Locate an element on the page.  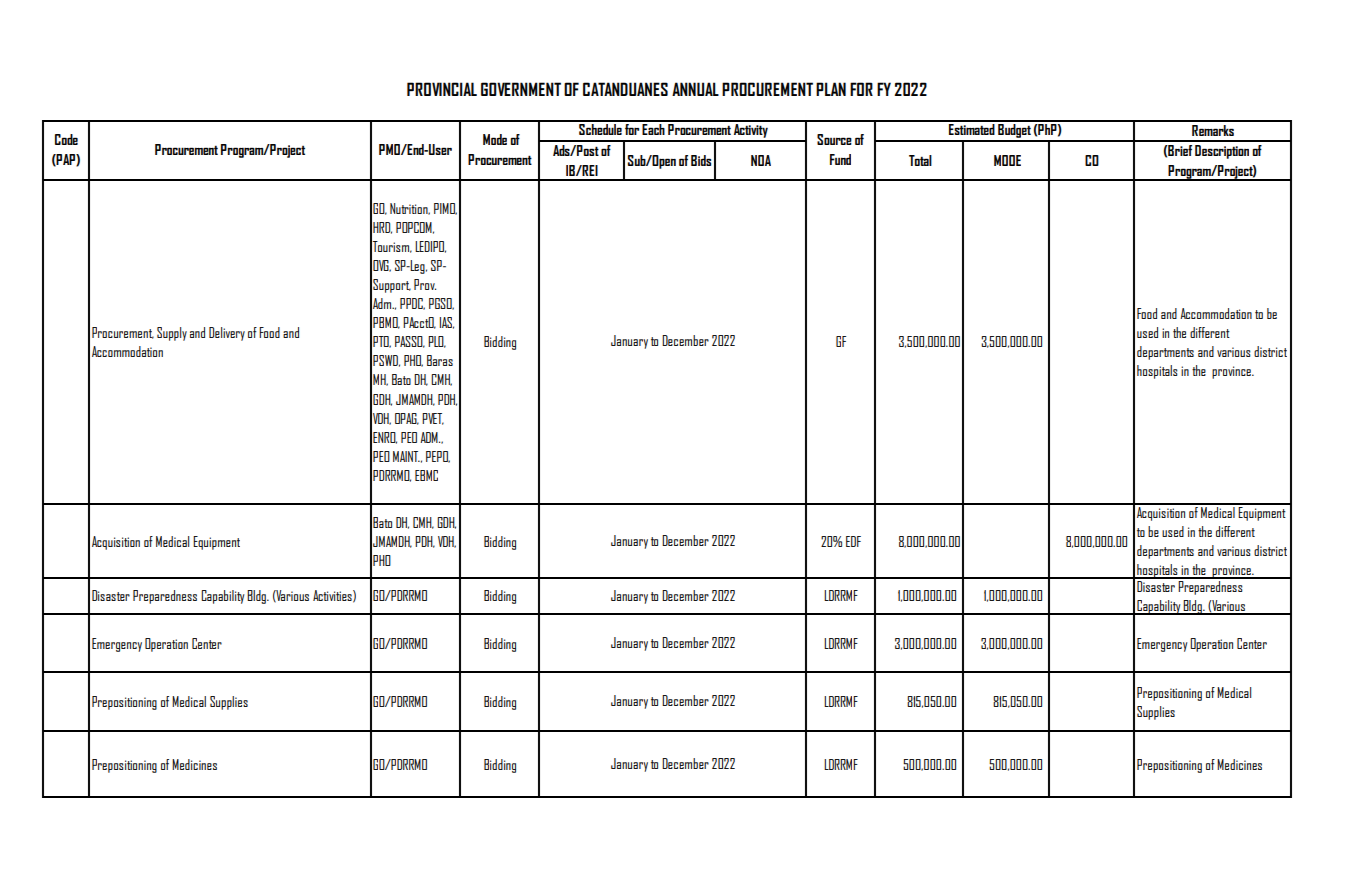
Description is located at coordinates (1222, 152).
